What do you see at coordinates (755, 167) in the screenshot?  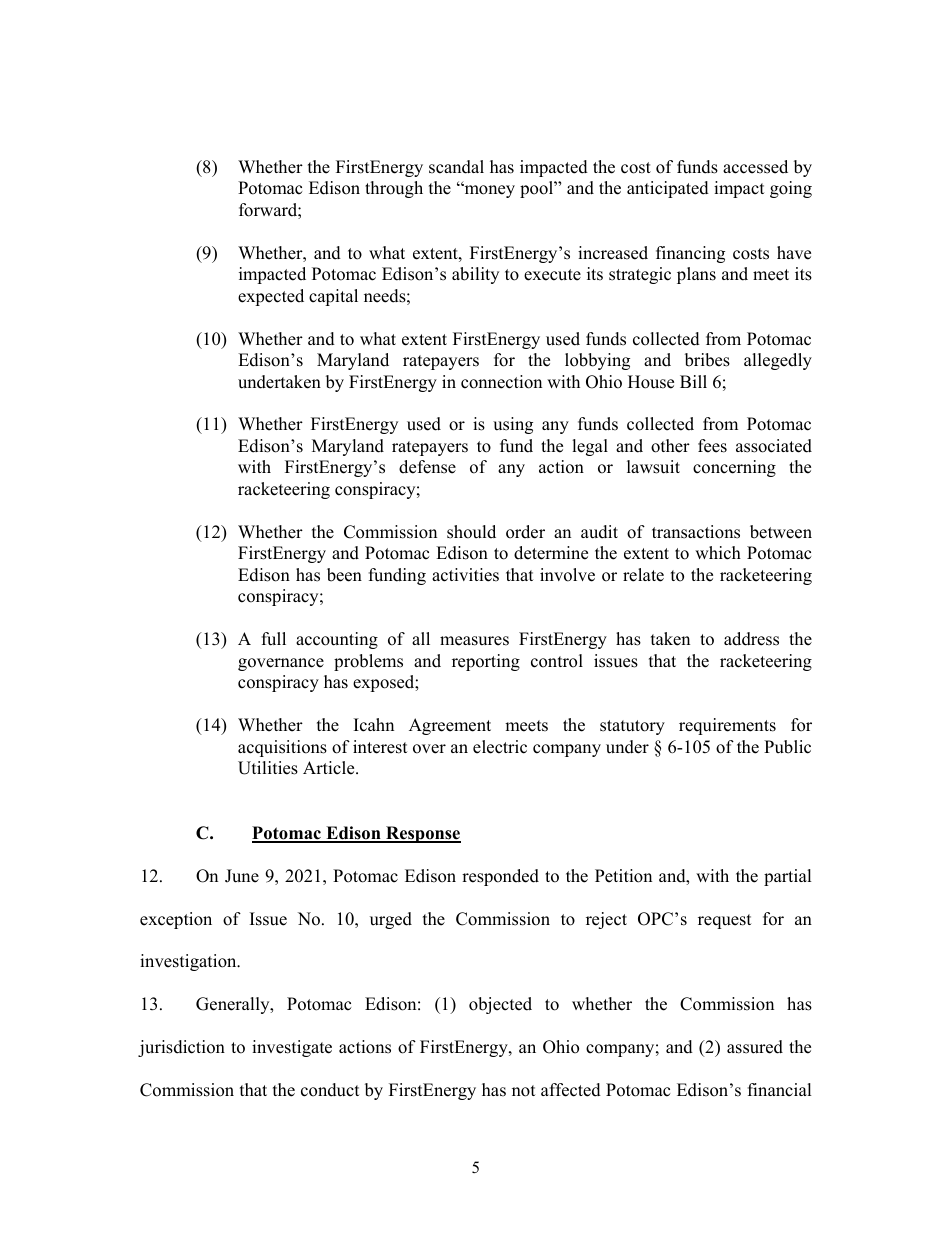 I see `accessed` at bounding box center [755, 167].
